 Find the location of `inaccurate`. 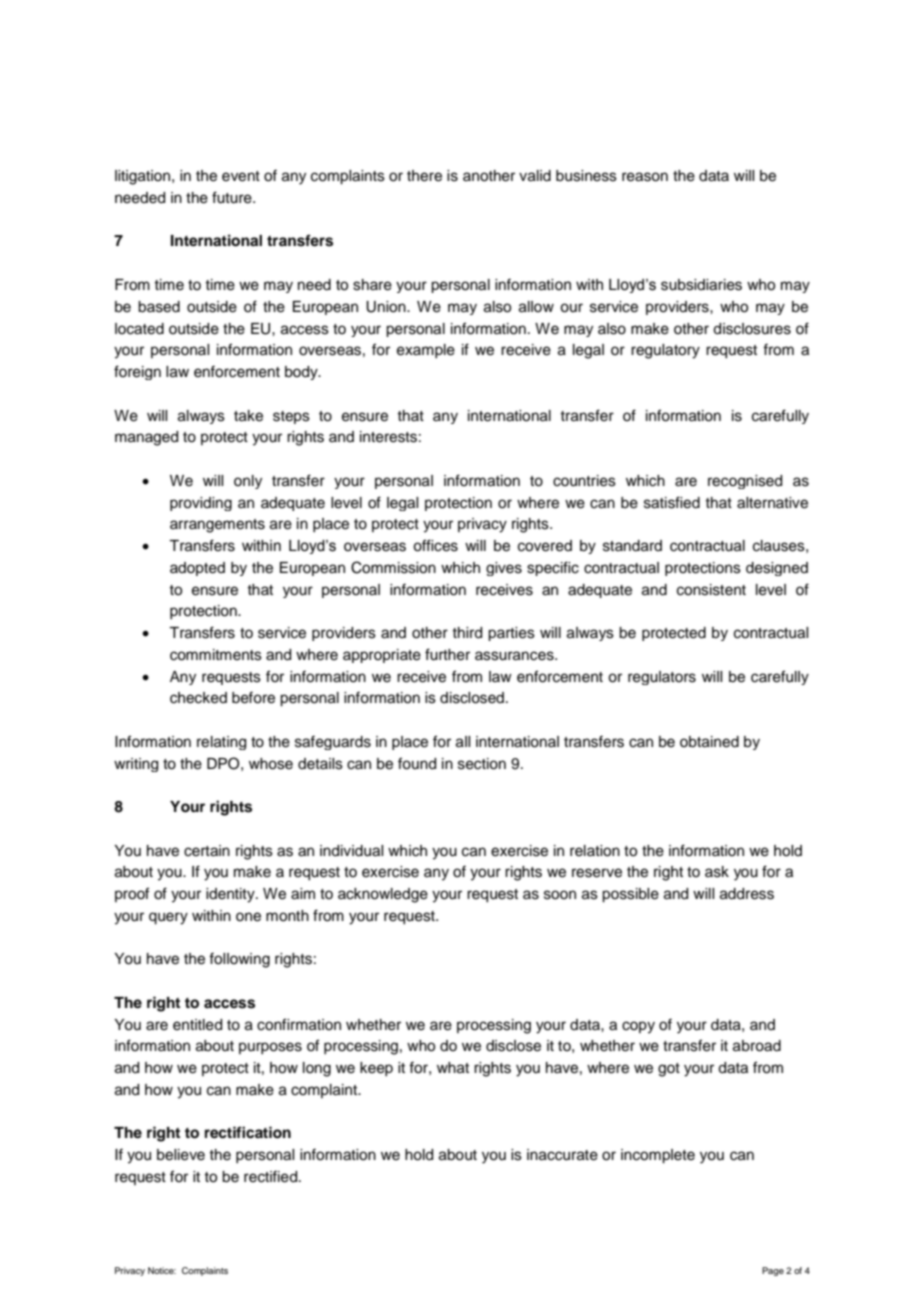

inaccurate is located at coordinates (562, 1155).
